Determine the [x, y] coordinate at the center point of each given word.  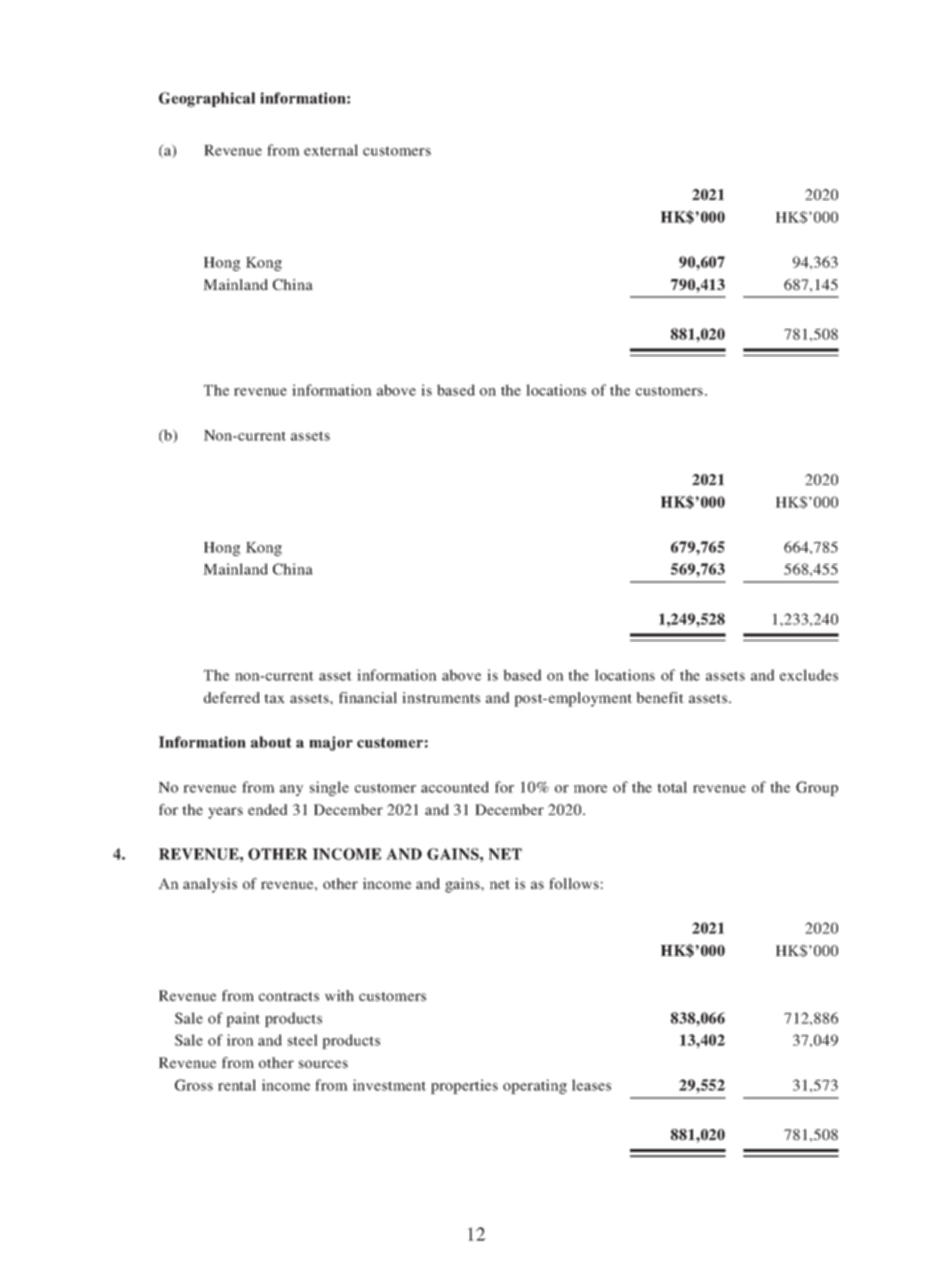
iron [240, 1040]
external [331, 150]
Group [817, 788]
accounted [455, 787]
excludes [809, 675]
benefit [660, 697]
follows [574, 883]
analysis [210, 885]
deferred [232, 697]
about [271, 742]
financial [368, 697]
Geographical [207, 99]
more [590, 789]
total [672, 787]
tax [274, 698]
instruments [441, 697]
